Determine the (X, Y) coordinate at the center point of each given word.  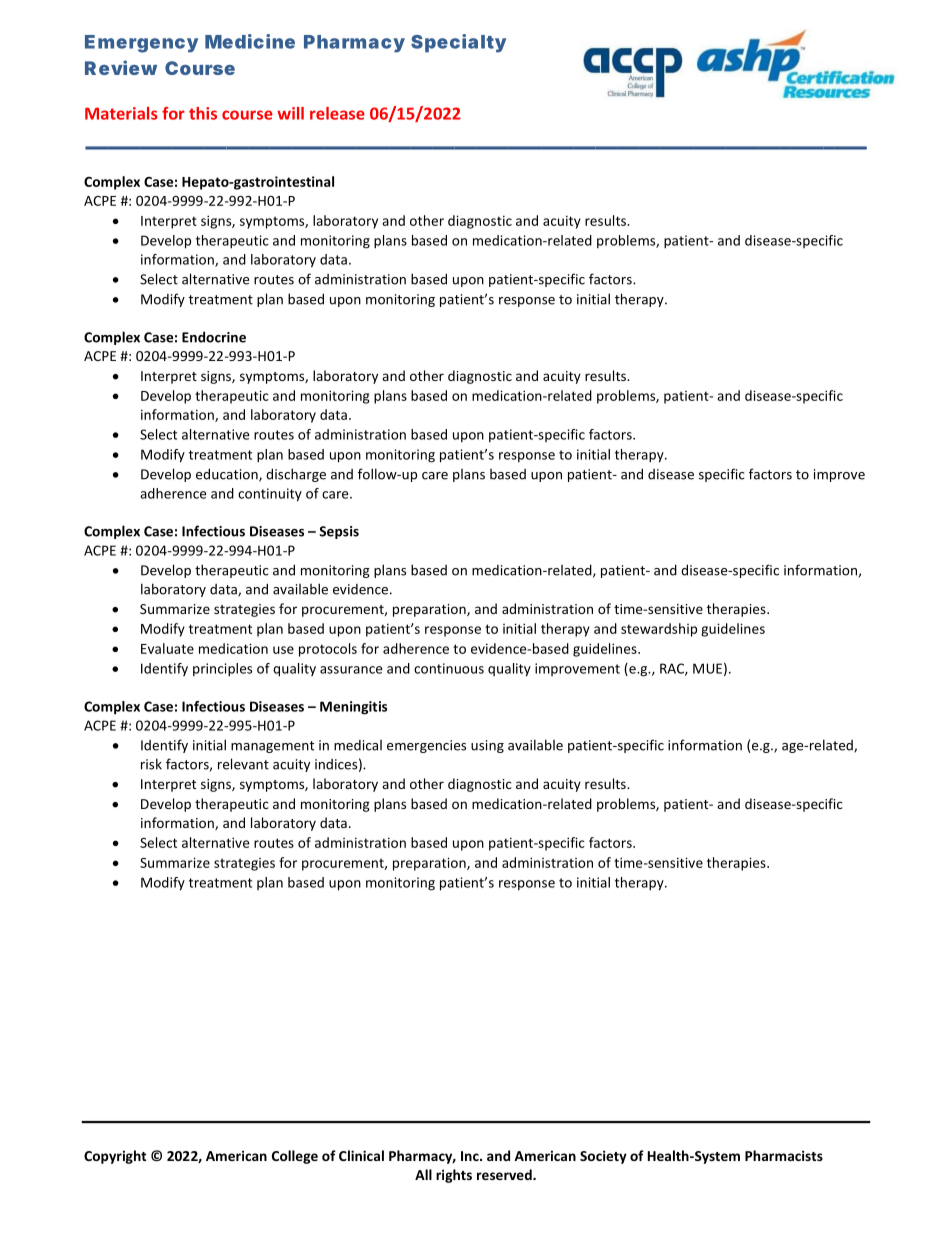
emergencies (426, 746)
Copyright (115, 1157)
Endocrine (214, 337)
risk (151, 764)
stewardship (659, 630)
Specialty (458, 43)
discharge (296, 475)
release (337, 113)
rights (454, 1176)
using (487, 746)
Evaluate (167, 648)
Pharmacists (784, 1155)
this (203, 113)
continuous (449, 668)
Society (603, 1157)
